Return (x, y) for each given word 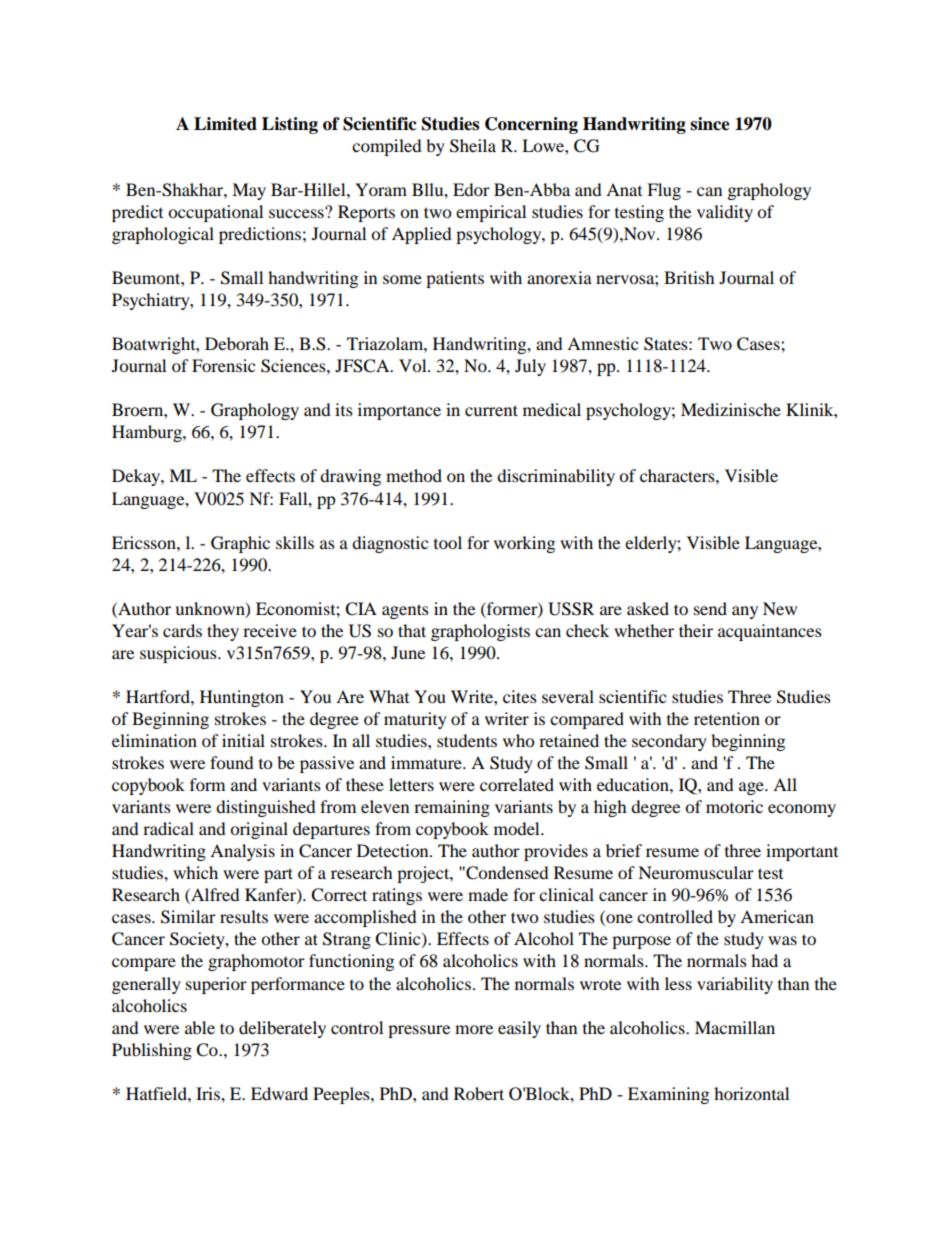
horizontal (751, 1093)
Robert (479, 1093)
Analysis (242, 852)
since (710, 124)
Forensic (223, 365)
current (491, 410)
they (223, 632)
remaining (452, 808)
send (710, 608)
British (689, 277)
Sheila (473, 146)
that (412, 630)
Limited (225, 124)
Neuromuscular (696, 872)
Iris (209, 1093)
